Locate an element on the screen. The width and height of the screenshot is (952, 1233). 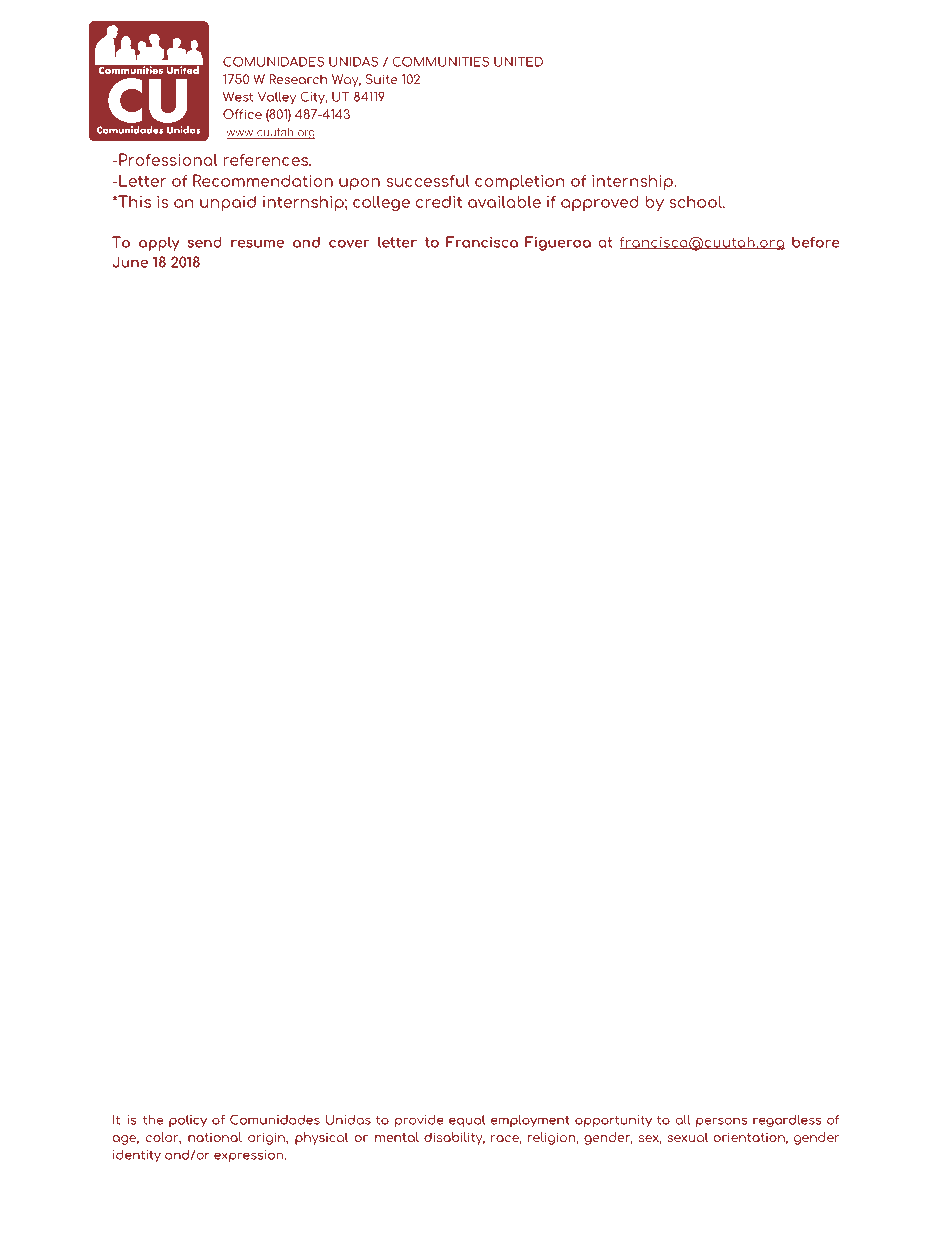
cover is located at coordinates (349, 243).
